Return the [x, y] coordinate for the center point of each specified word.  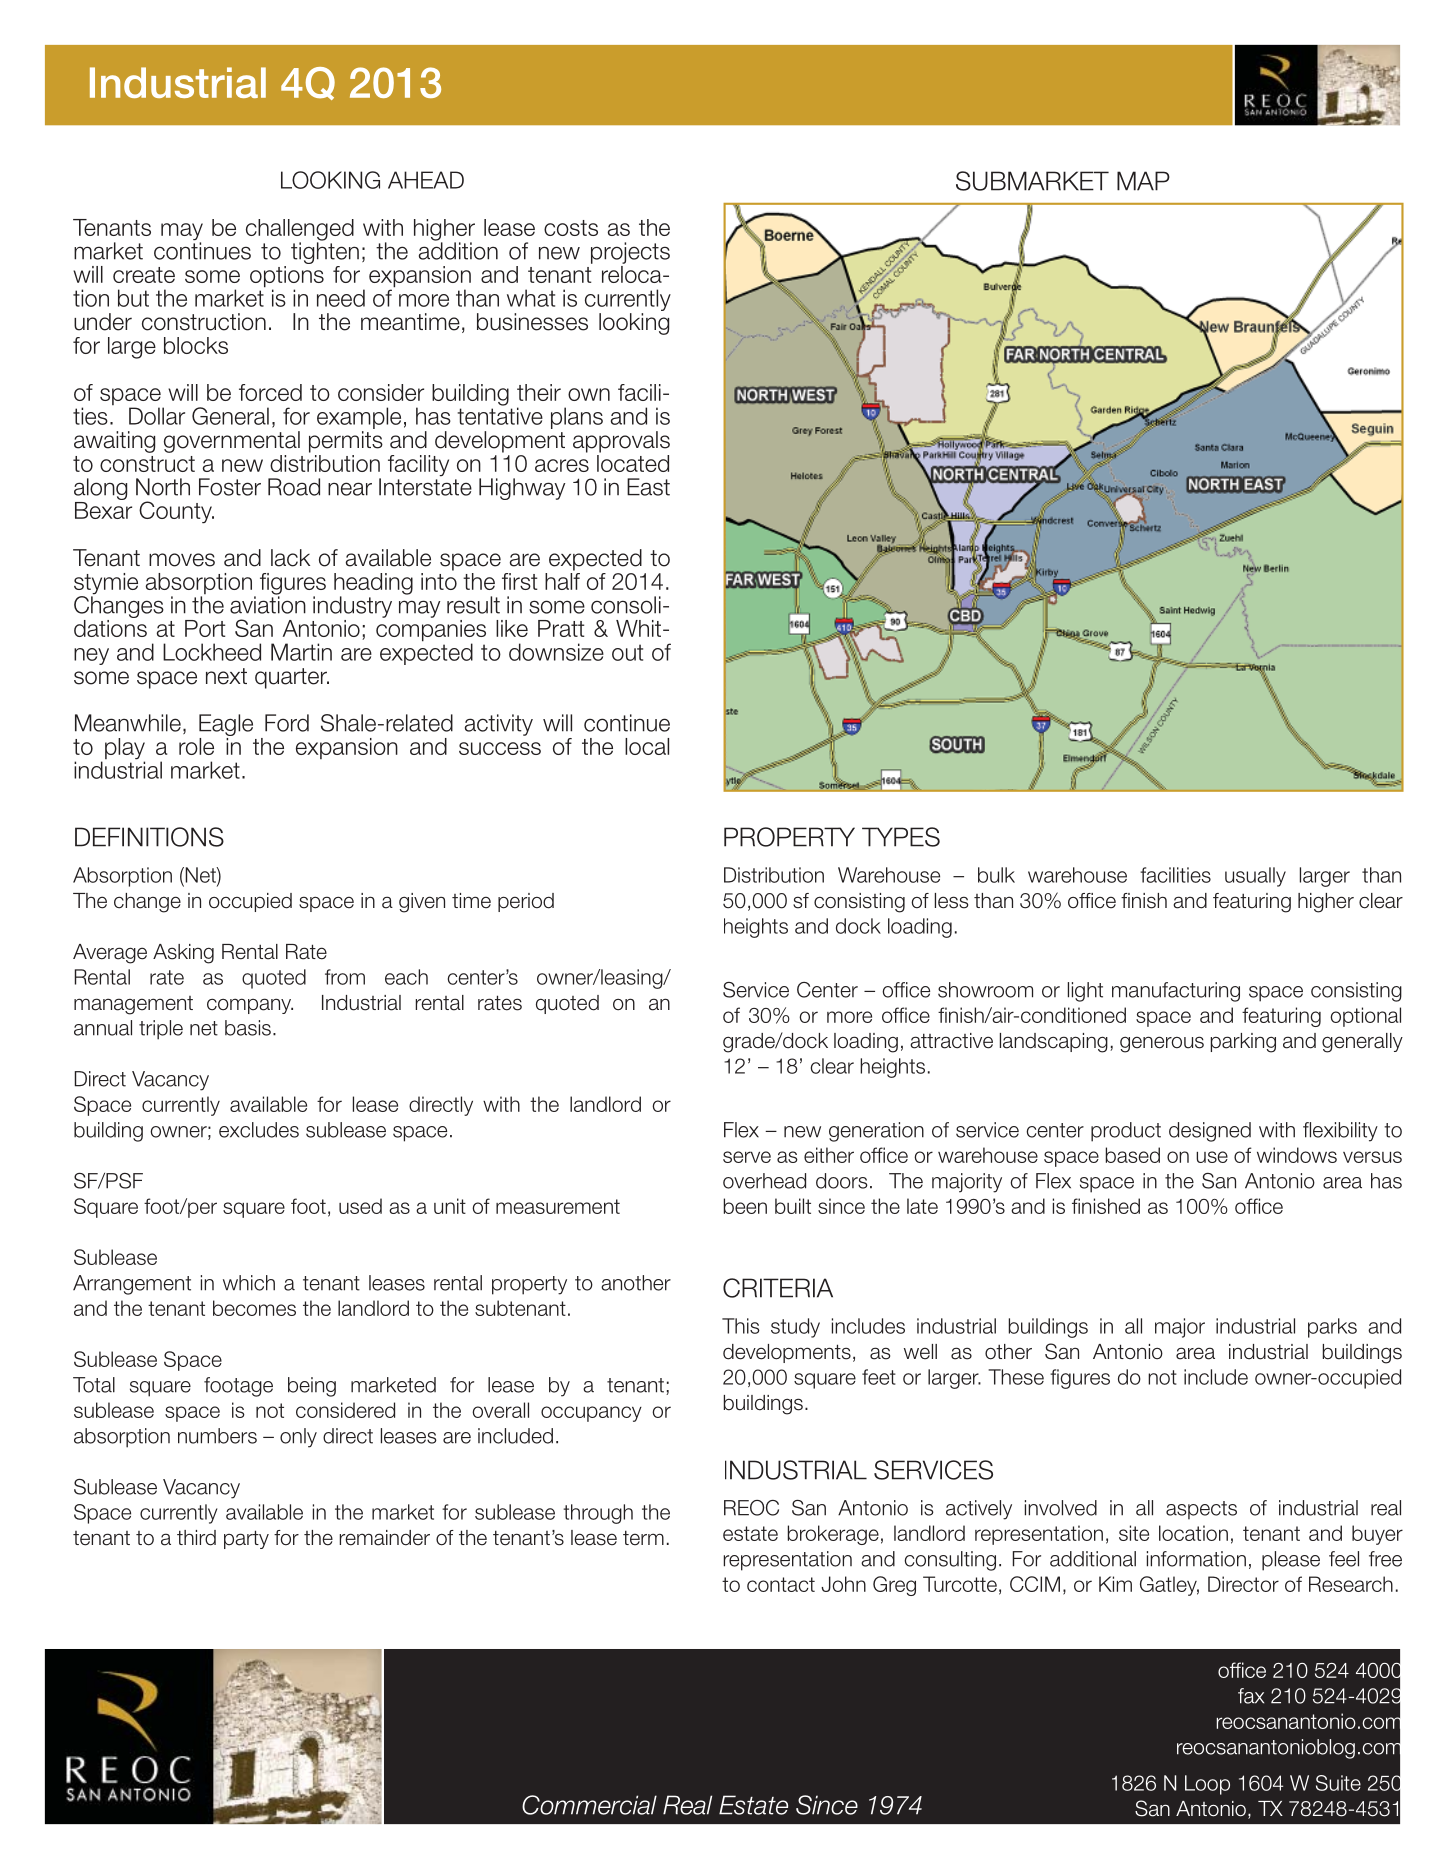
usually [1255, 877]
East [648, 487]
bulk [996, 875]
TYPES [901, 837]
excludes [259, 1130]
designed [1210, 1132]
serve [747, 1157]
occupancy [591, 1414]
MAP [1143, 181]
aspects [1201, 1510]
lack [290, 558]
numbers [217, 1436]
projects [630, 253]
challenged [300, 231]
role [196, 746]
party [246, 1539]
